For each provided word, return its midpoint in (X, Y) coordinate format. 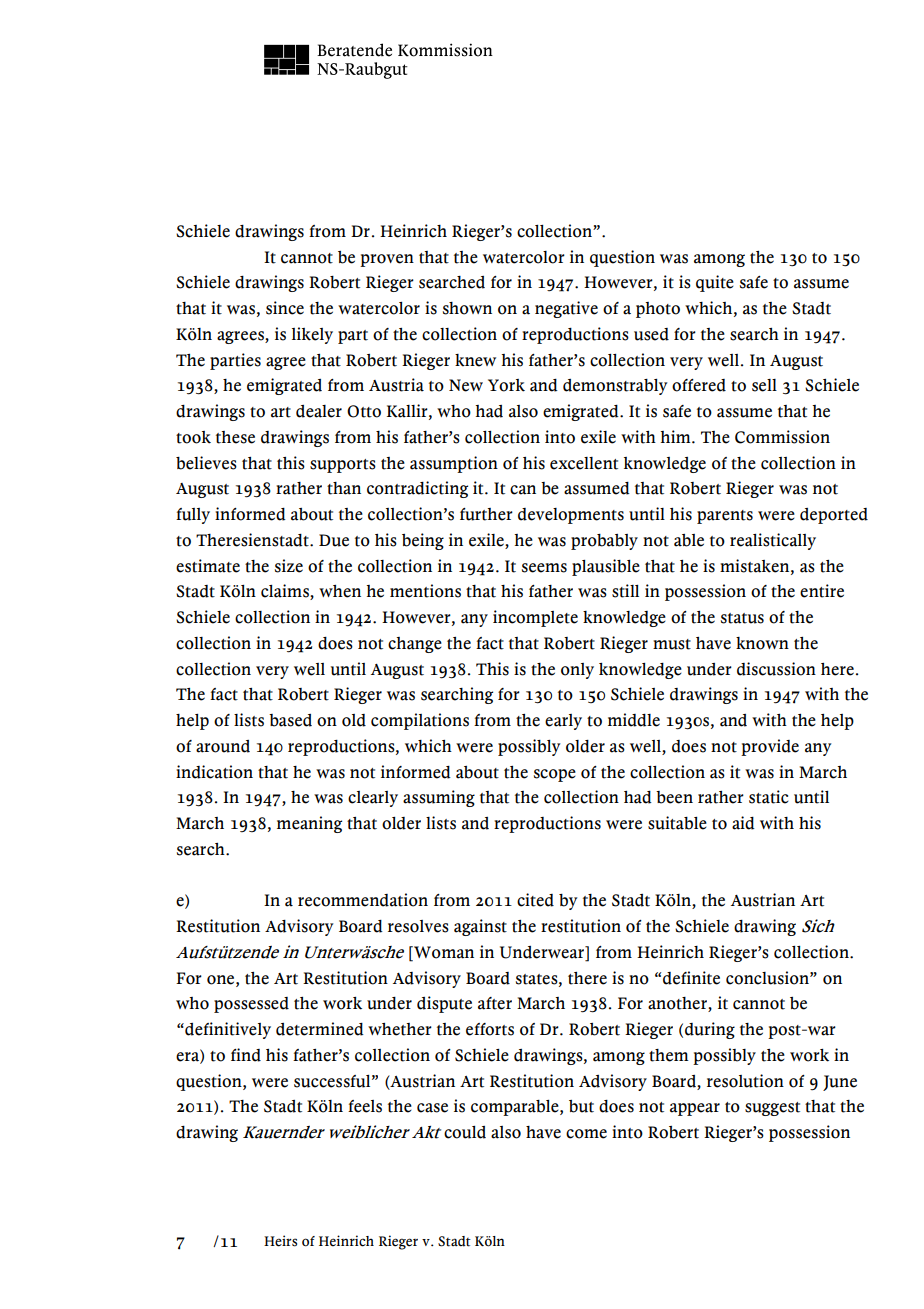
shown (467, 308)
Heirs (280, 1241)
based (290, 720)
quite (715, 283)
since (285, 308)
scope (555, 775)
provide (770, 747)
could (465, 1132)
